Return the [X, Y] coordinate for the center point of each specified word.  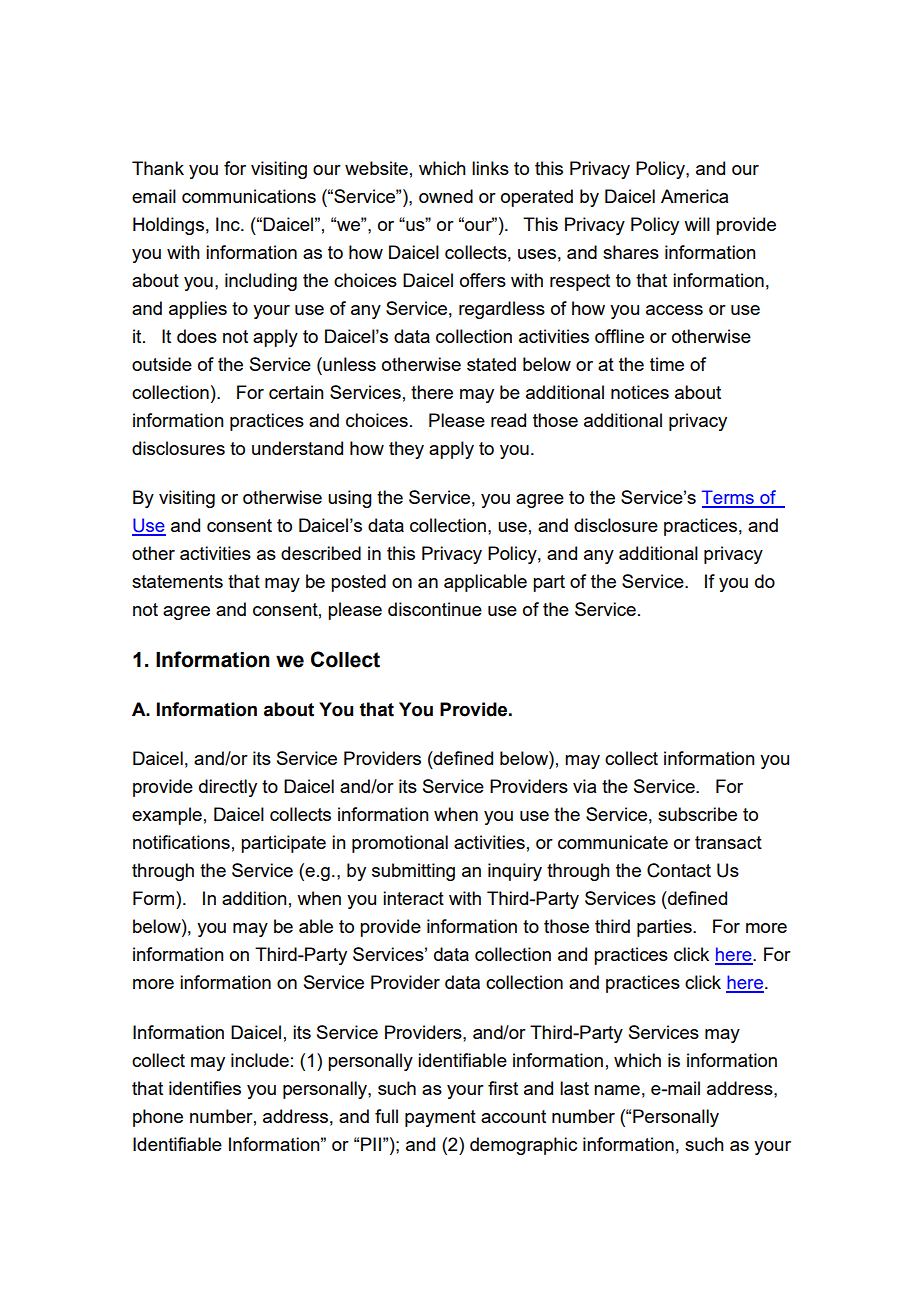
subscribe [697, 814]
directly [228, 788]
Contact [679, 870]
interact [413, 898]
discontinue [435, 609]
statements [177, 581]
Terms [729, 498]
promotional [400, 844]
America [694, 196]
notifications [181, 842]
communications [249, 196]
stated [491, 364]
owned [446, 196]
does [197, 336]
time [667, 364]
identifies [205, 1088]
